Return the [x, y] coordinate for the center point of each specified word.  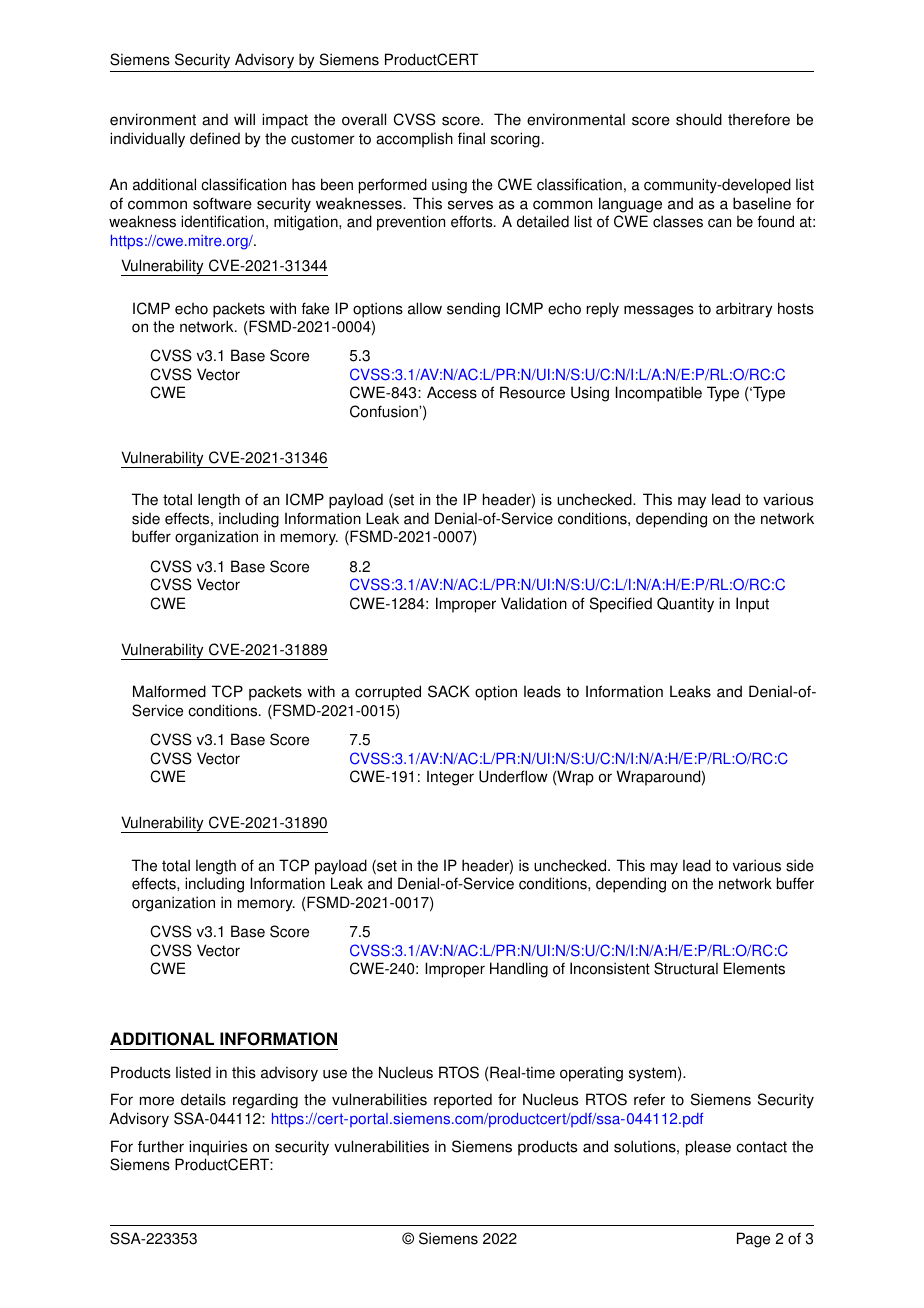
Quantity [685, 605]
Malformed [169, 691]
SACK [449, 691]
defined [215, 138]
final [471, 138]
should [699, 119]
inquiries [218, 1148]
